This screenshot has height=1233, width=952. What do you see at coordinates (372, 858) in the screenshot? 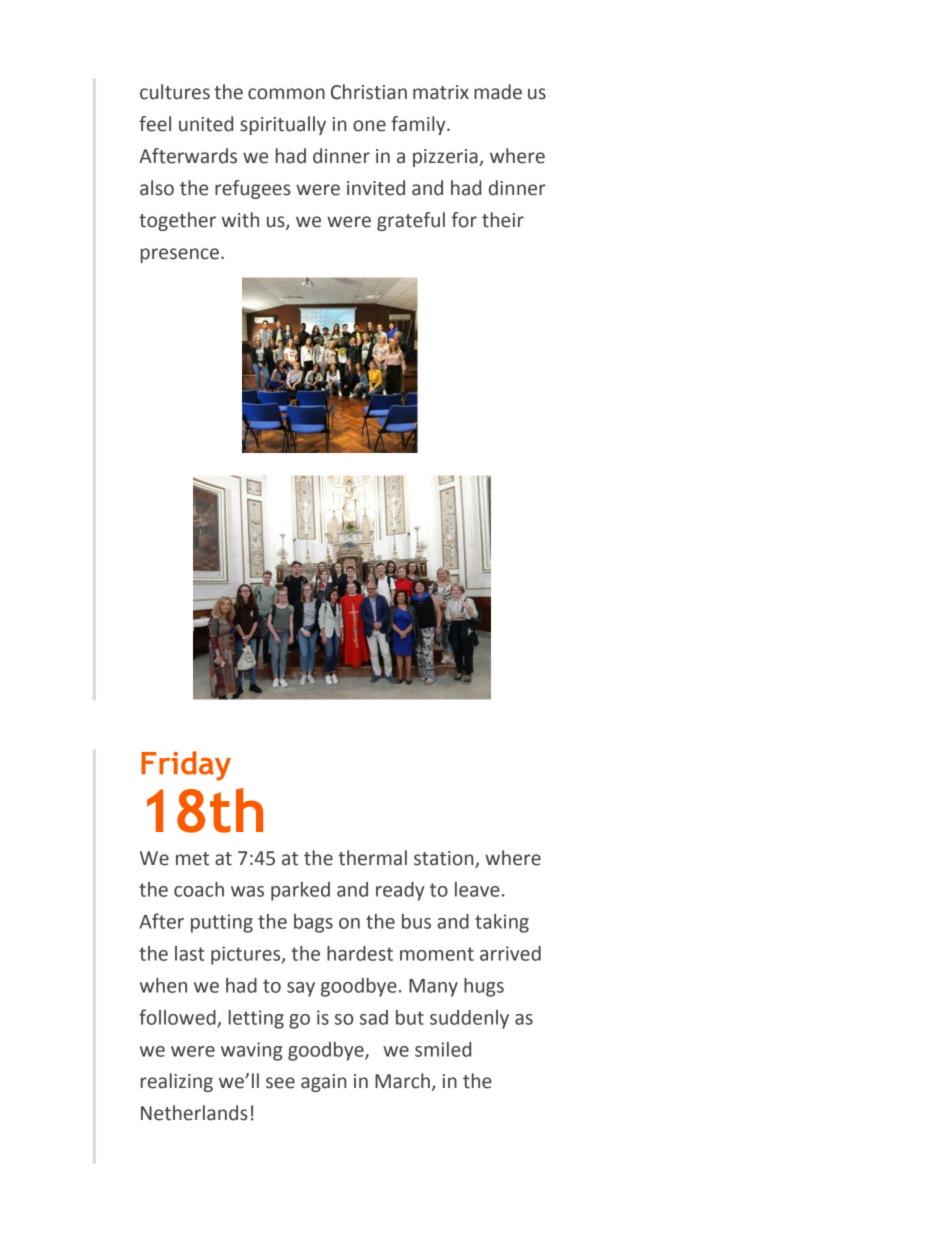
I see `thermal` at bounding box center [372, 858].
